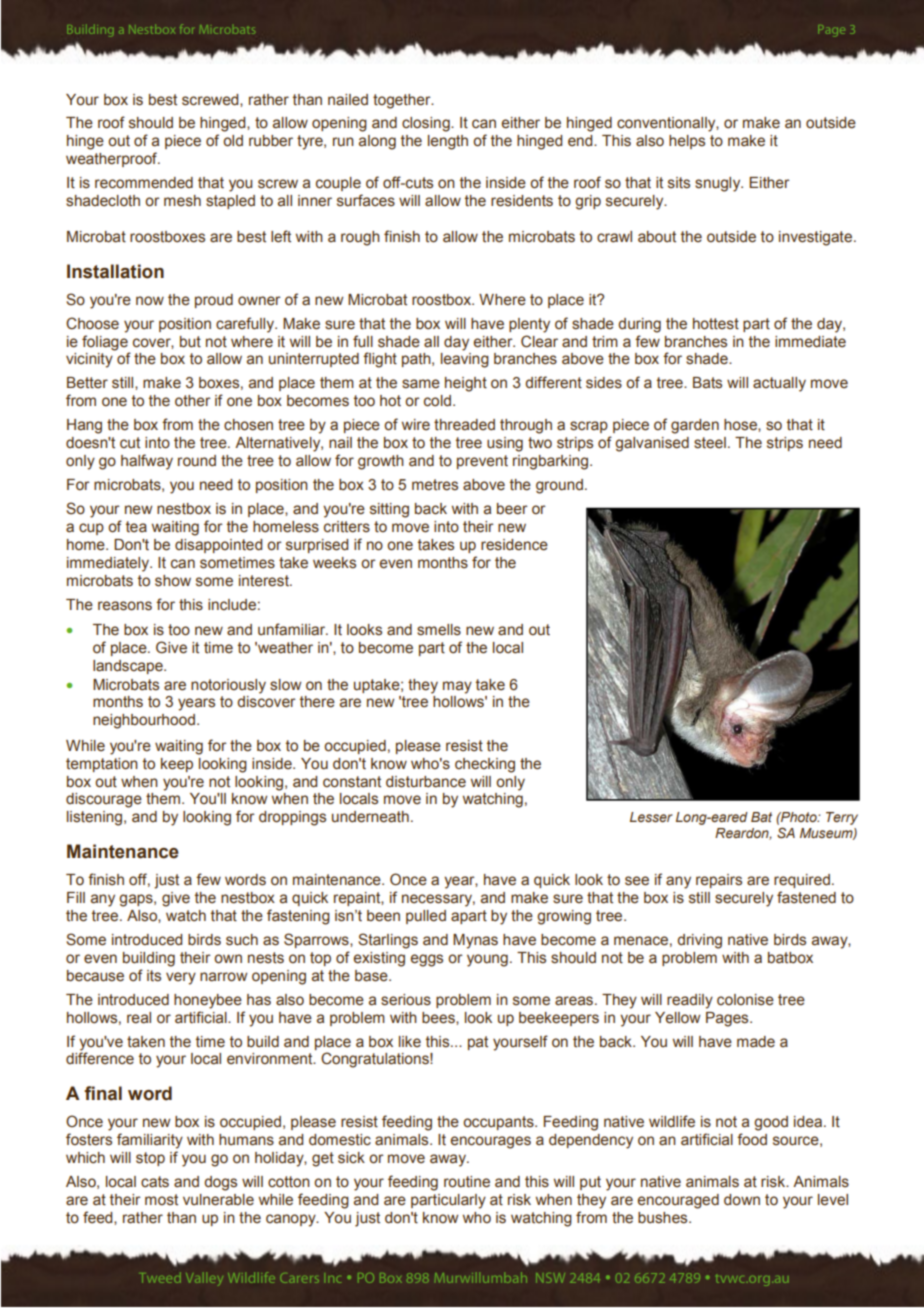 The width and height of the document is (924, 1308). Describe the element at coordinates (742, 1200) in the document. I see `down` at that location.
